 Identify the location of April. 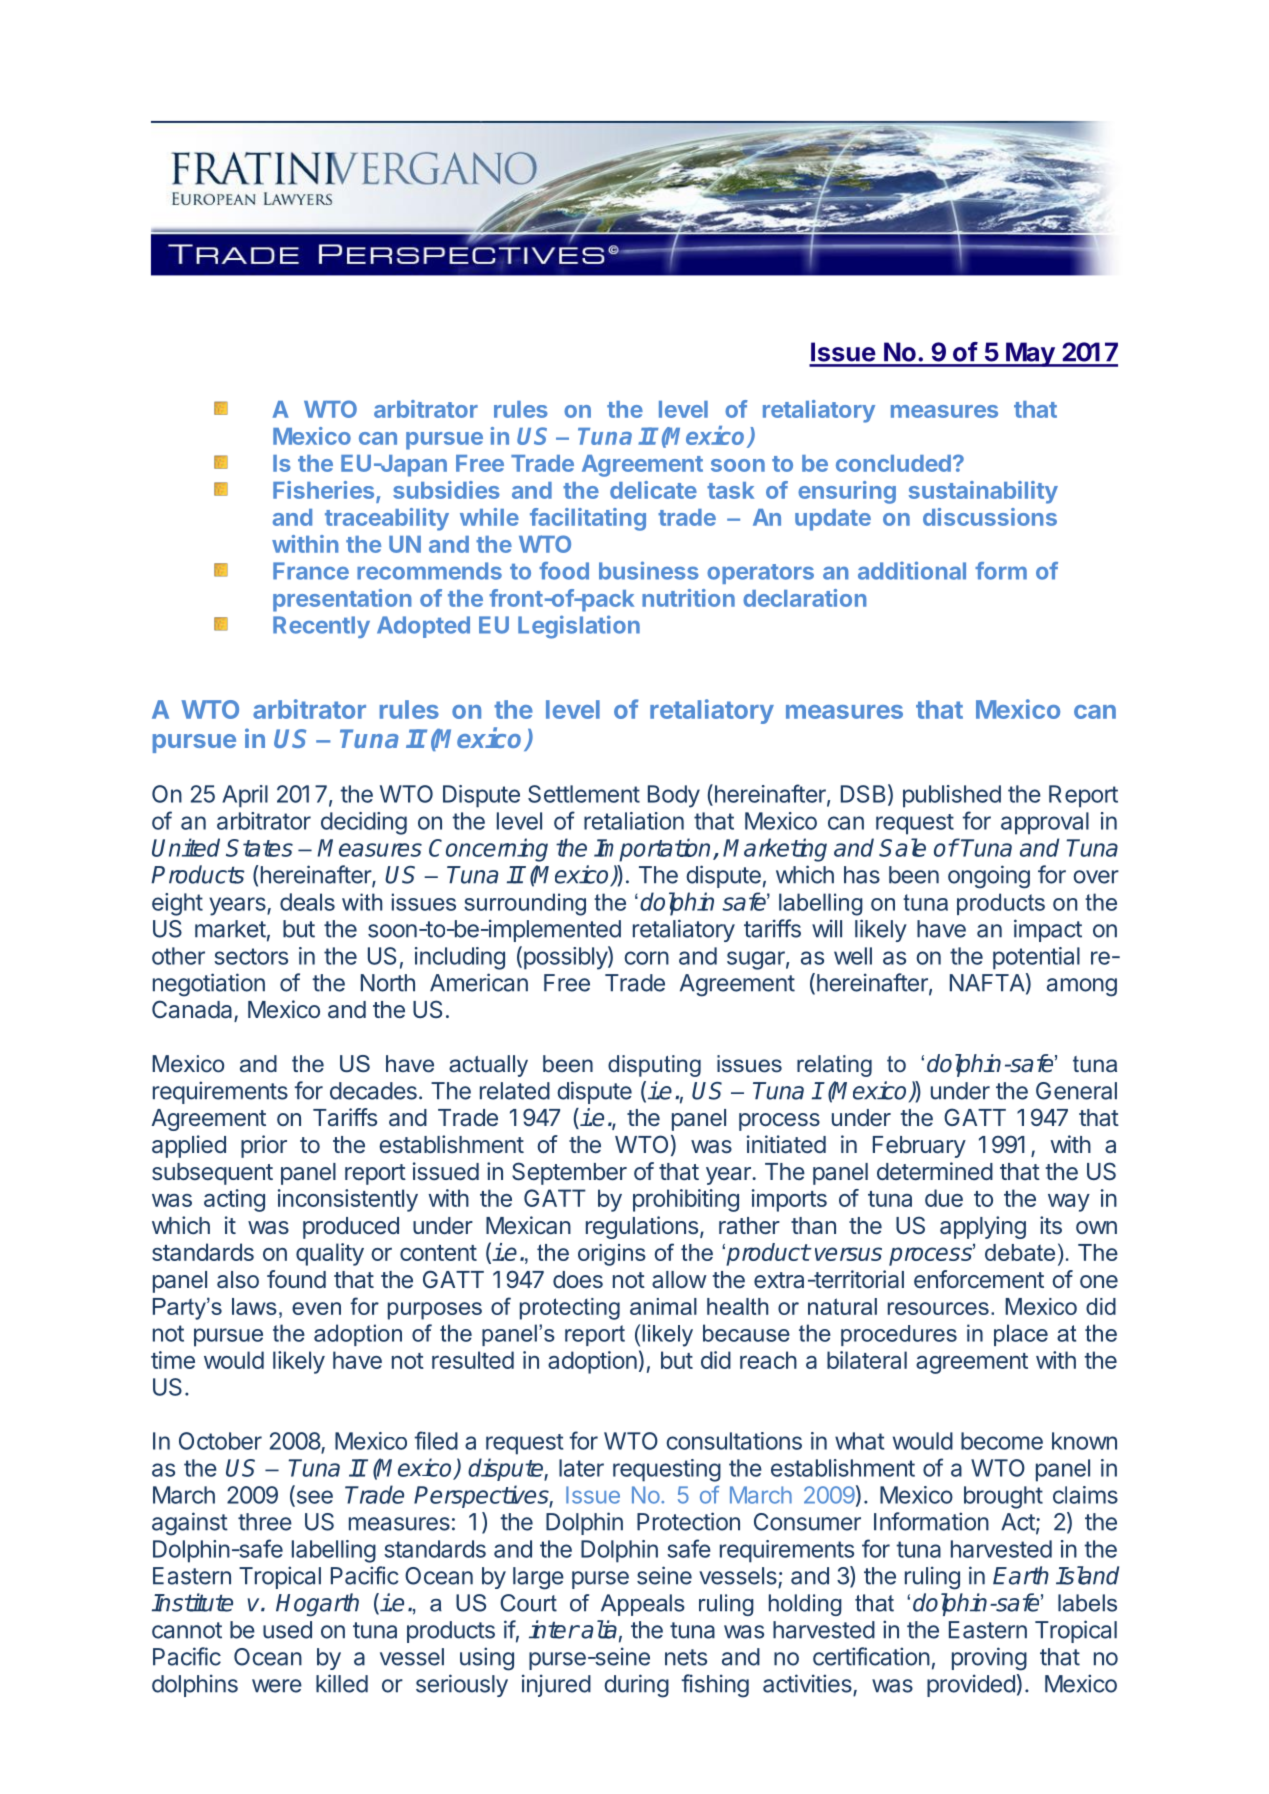
(245, 796).
